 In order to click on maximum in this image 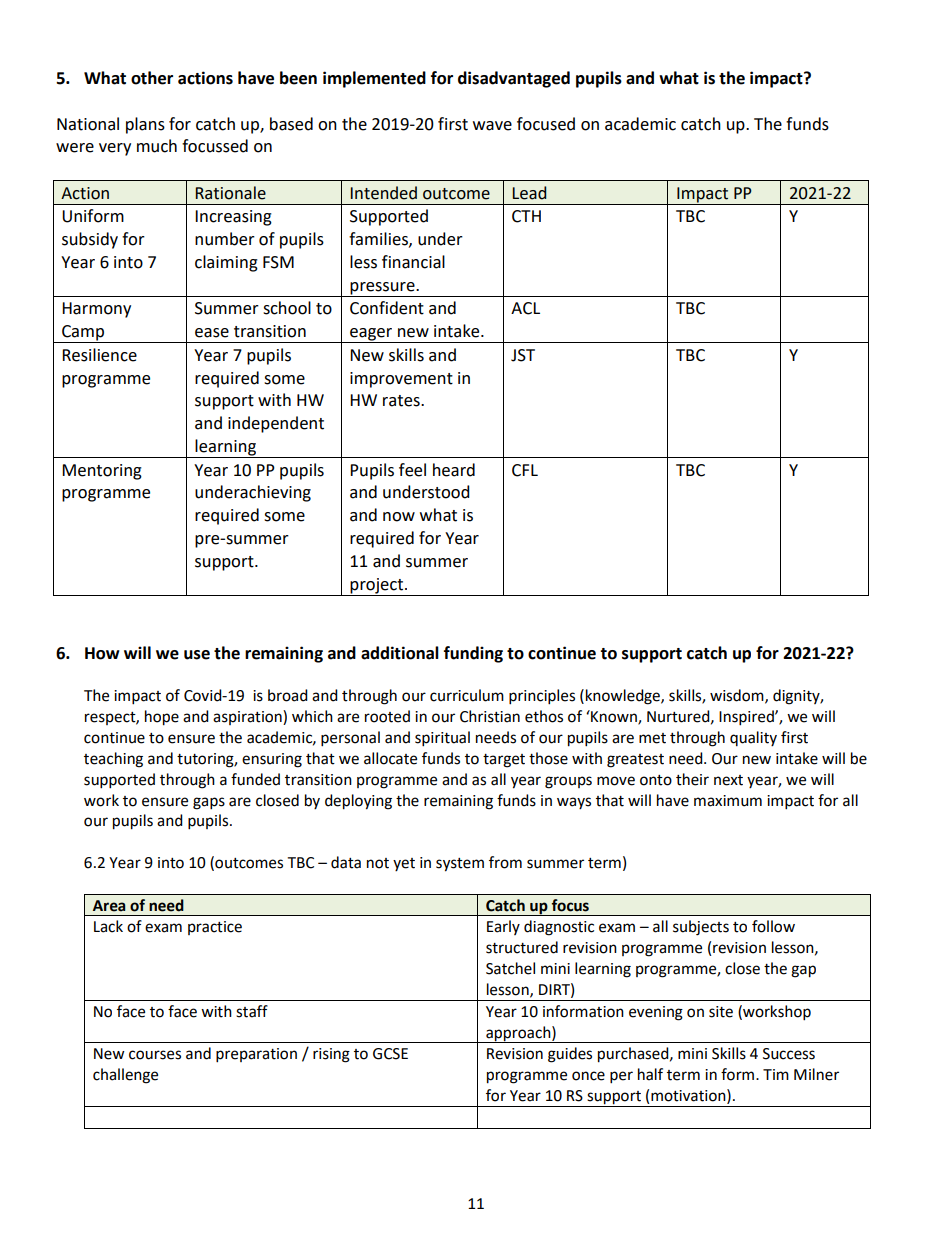, I will do `click(728, 801)`.
